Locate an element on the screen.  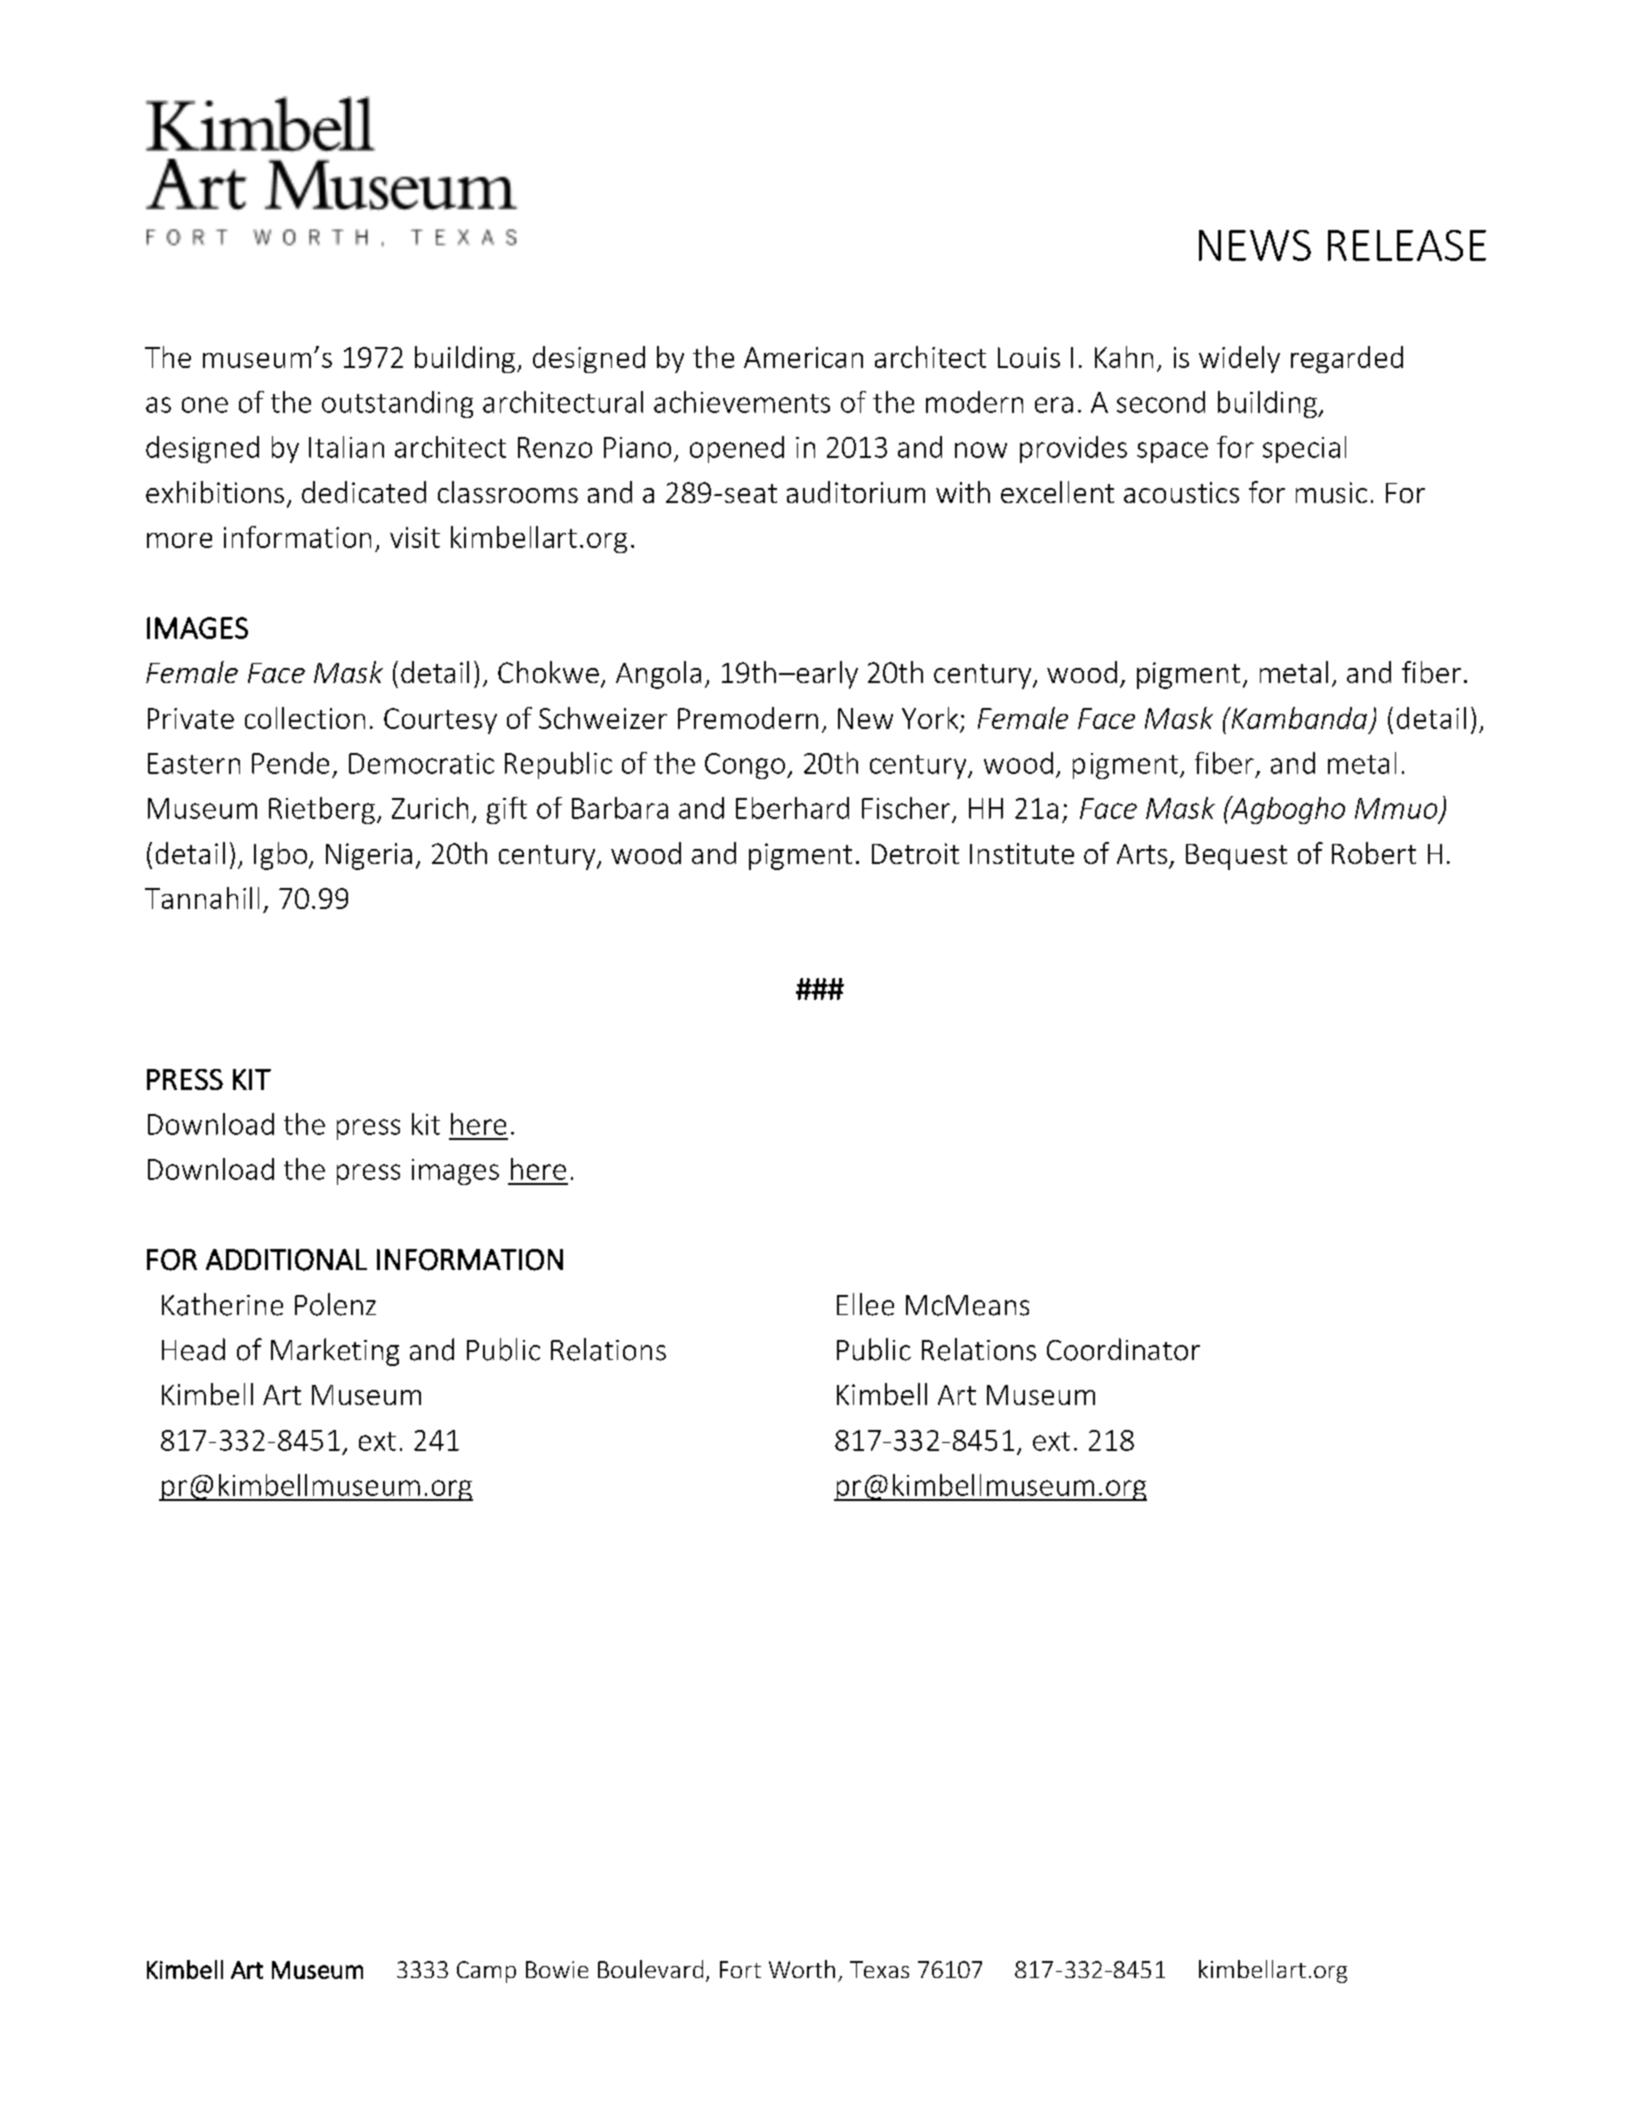
American is located at coordinates (803, 357).
